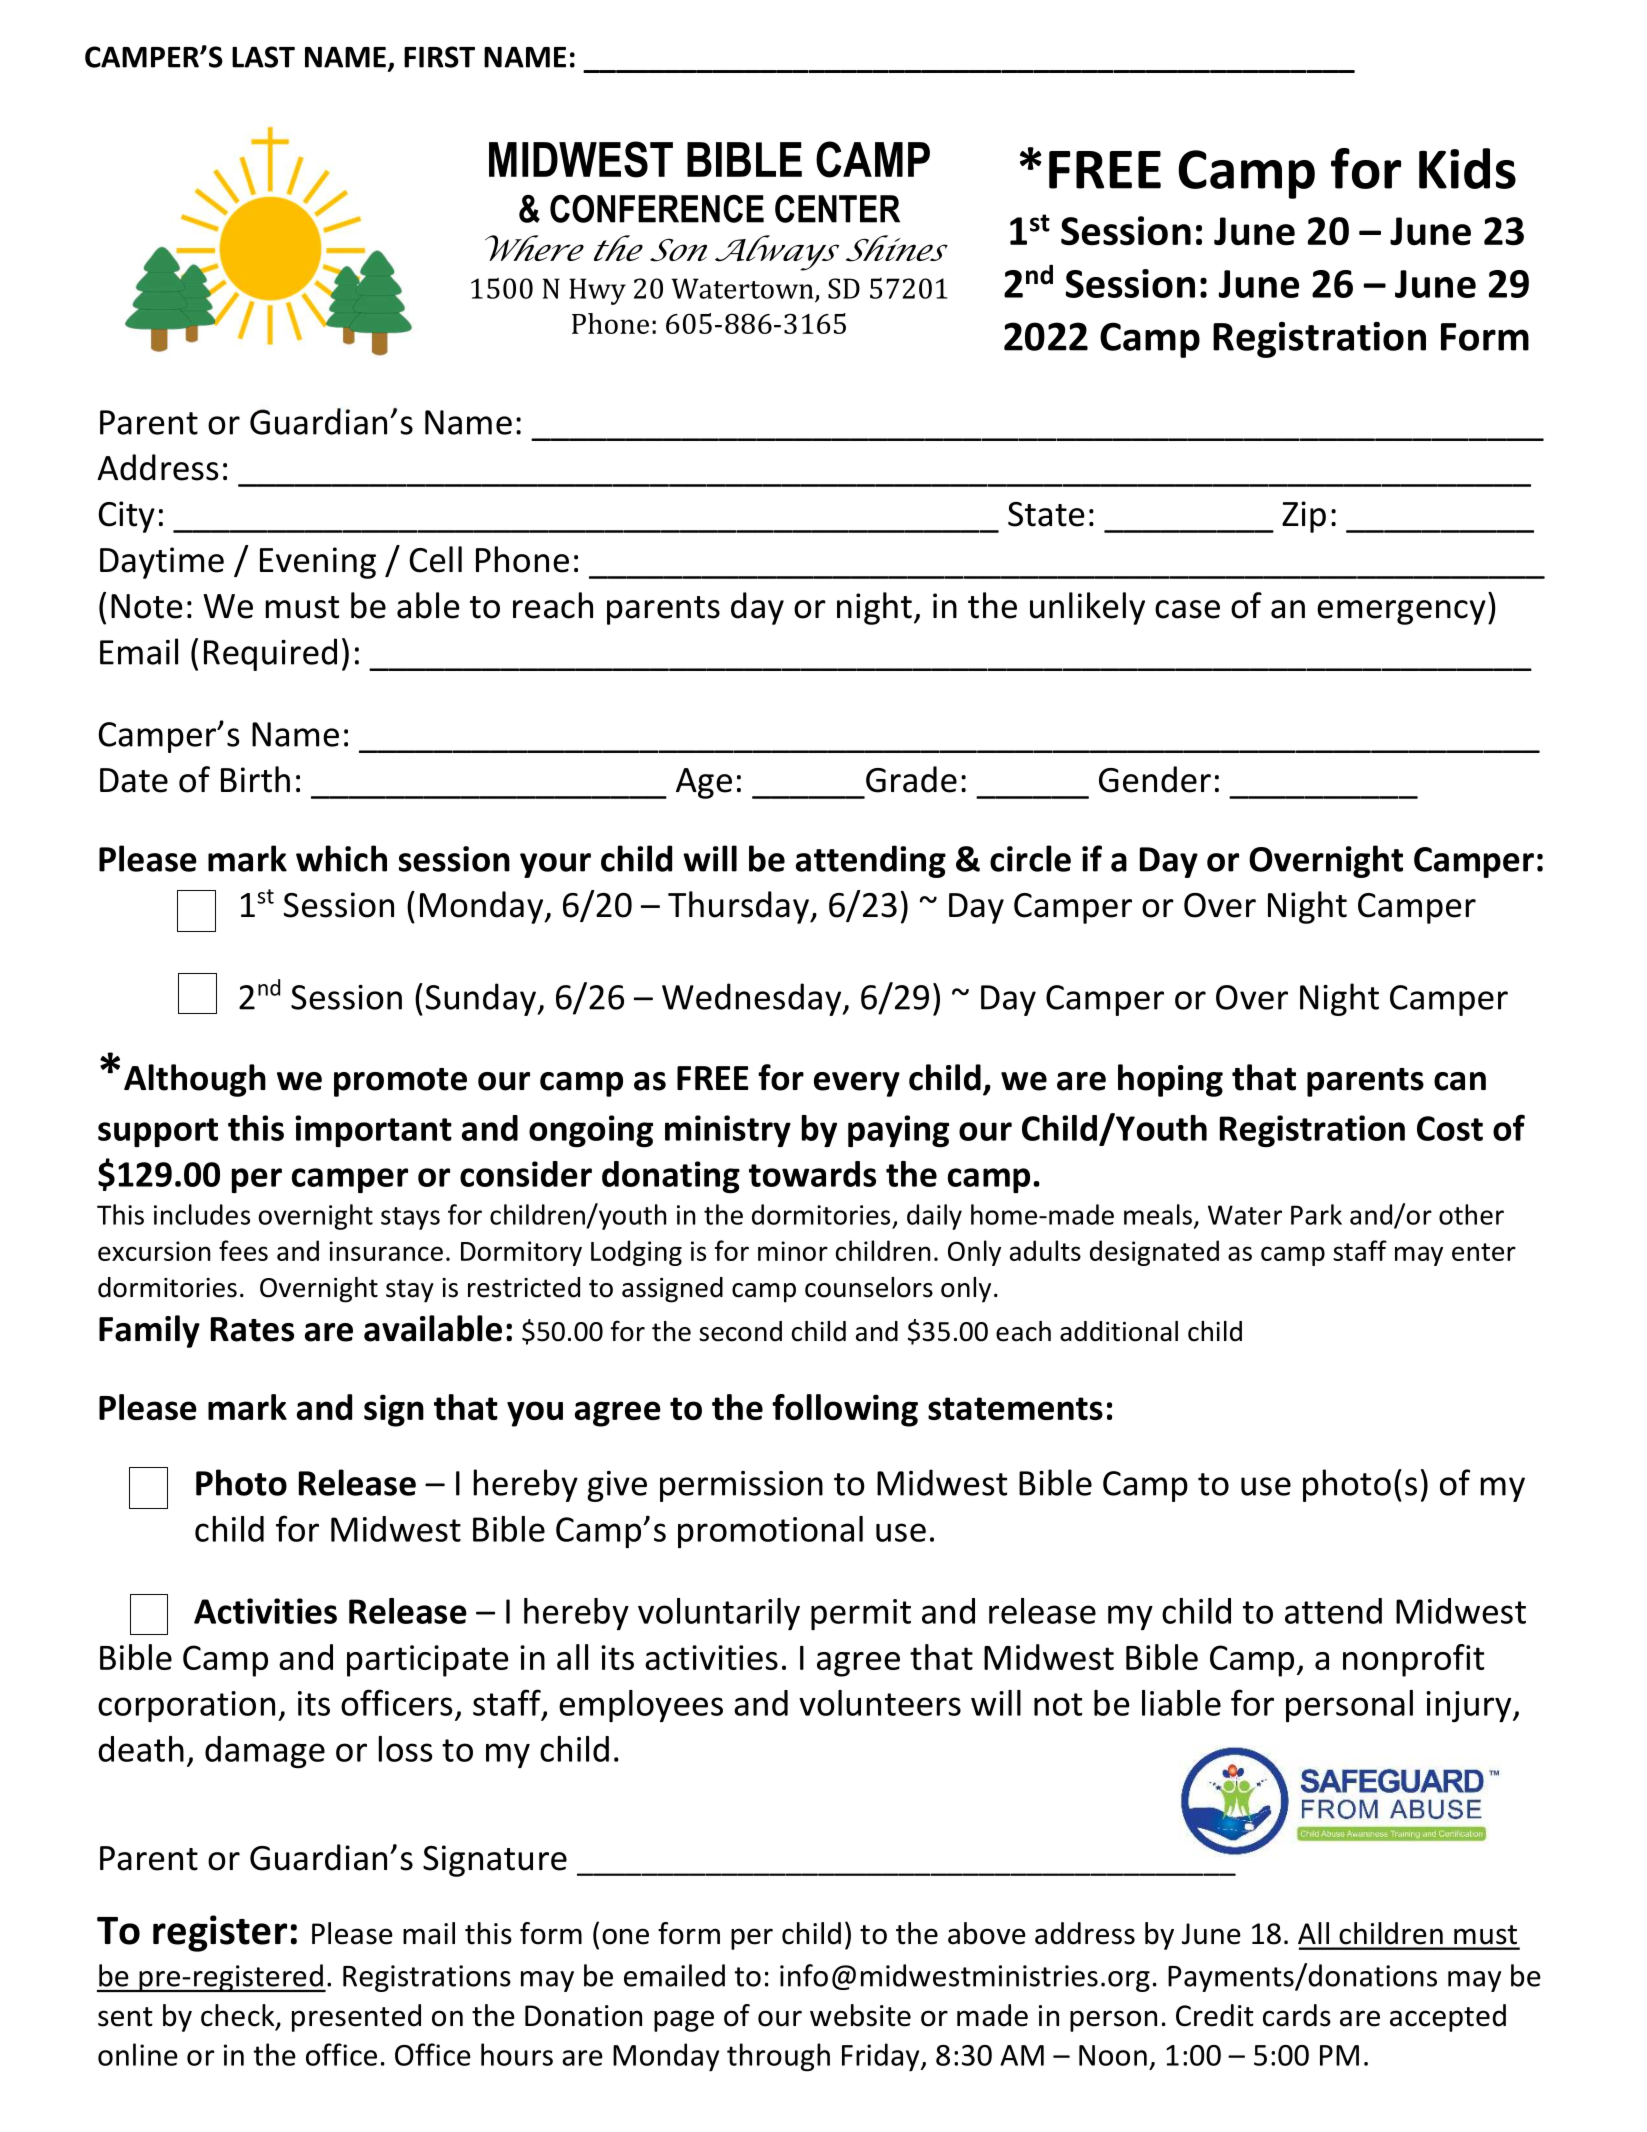 Image resolution: width=1647 pixels, height=2132 pixels. What do you see at coordinates (1297, 2015) in the screenshot?
I see `cards` at bounding box center [1297, 2015].
